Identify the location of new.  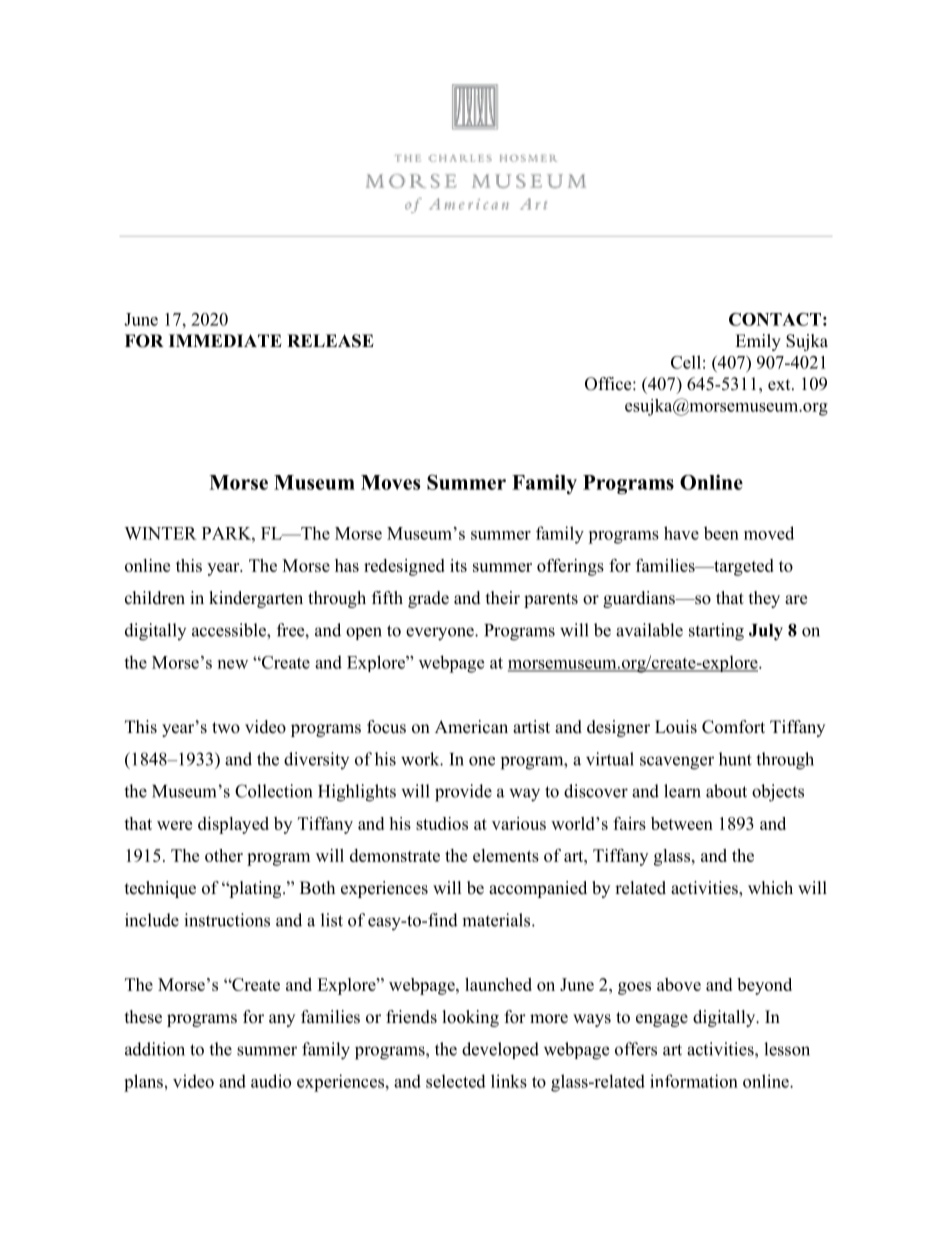
(233, 664).
